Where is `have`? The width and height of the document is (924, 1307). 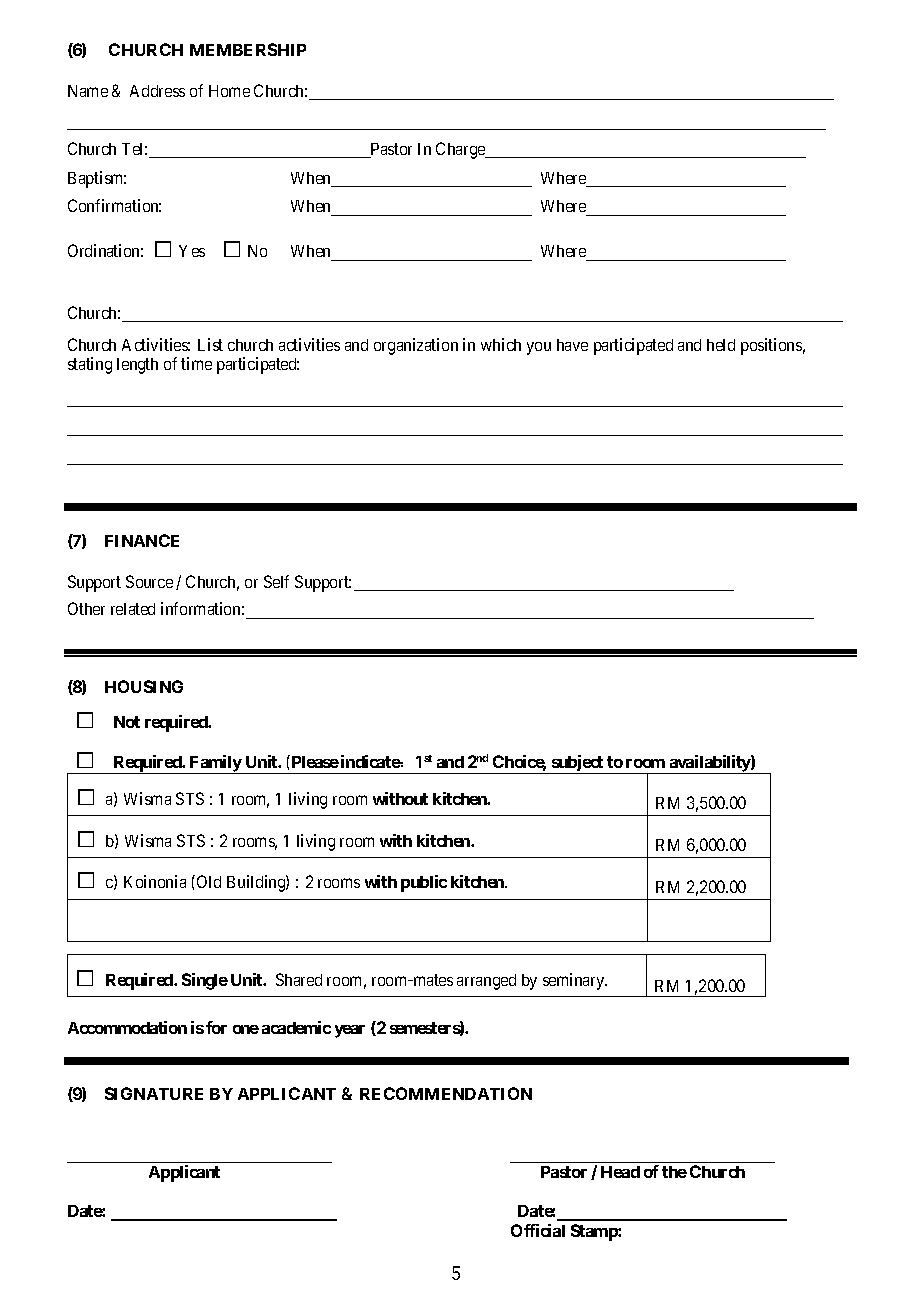 have is located at coordinates (572, 345).
